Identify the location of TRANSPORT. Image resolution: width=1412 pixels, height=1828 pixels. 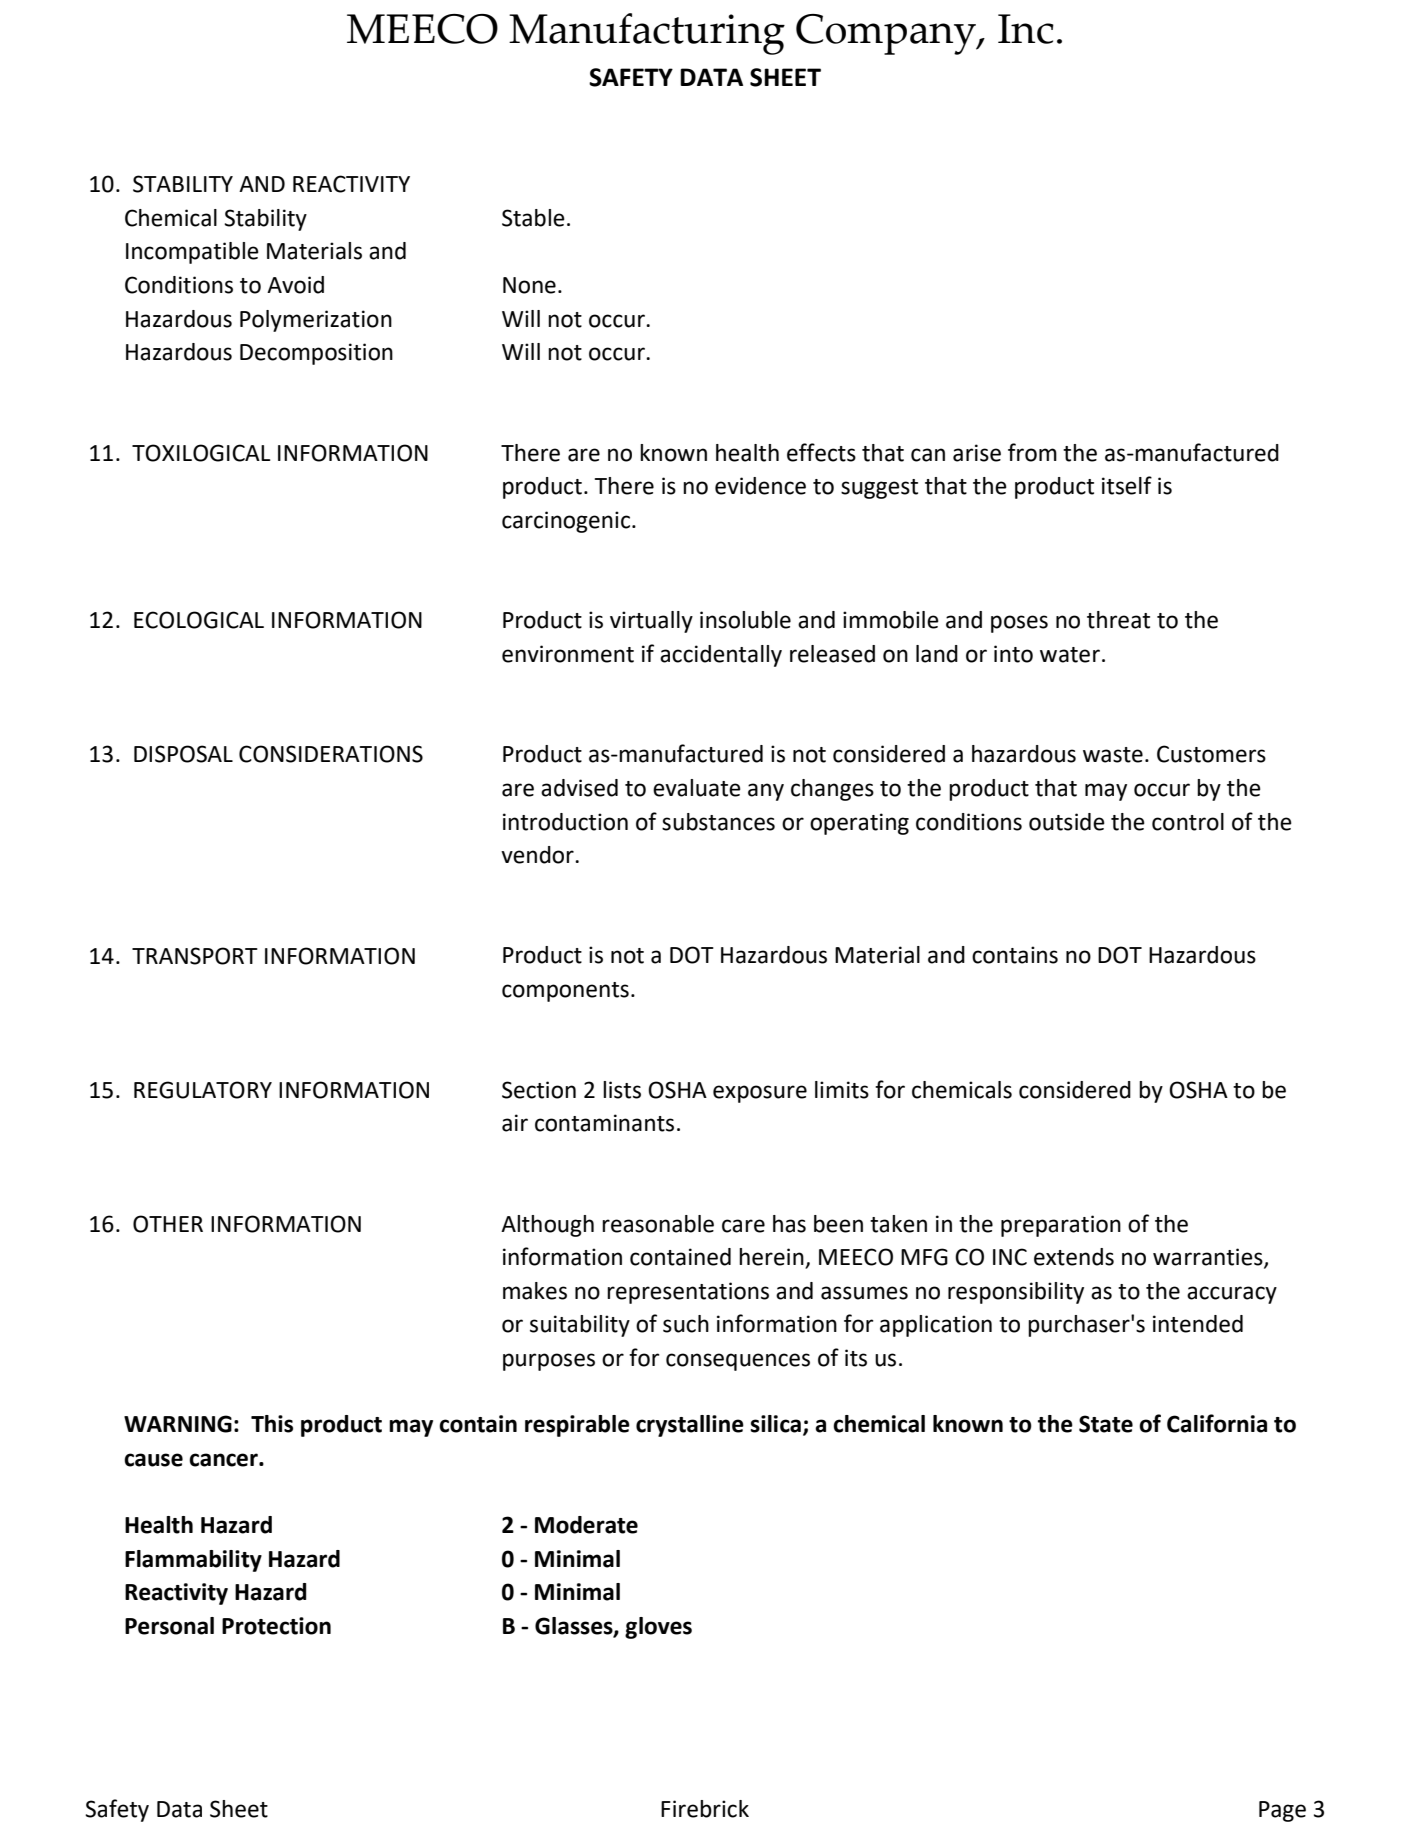
(195, 956).
